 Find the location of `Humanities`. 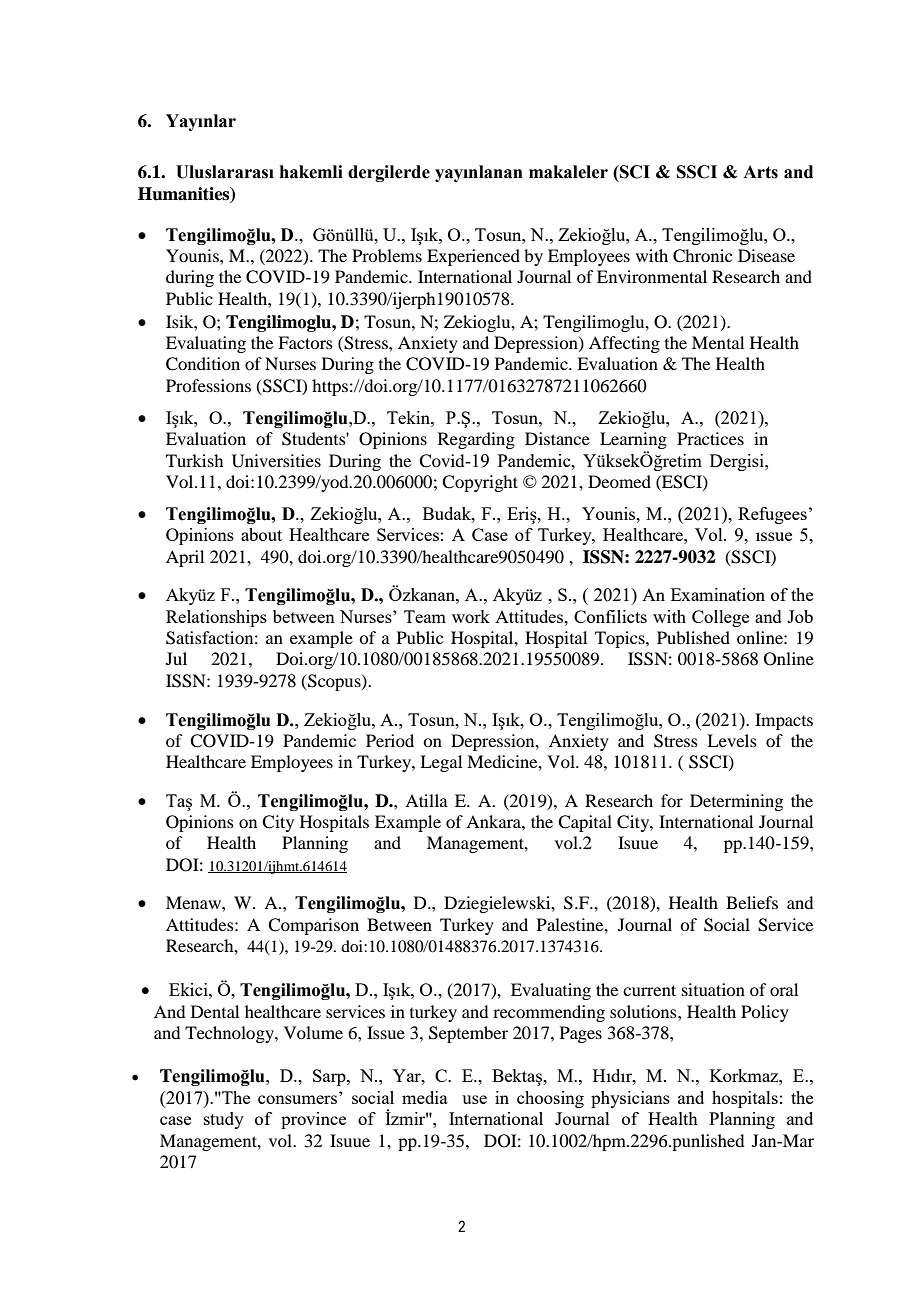

Humanities is located at coordinates (185, 194).
